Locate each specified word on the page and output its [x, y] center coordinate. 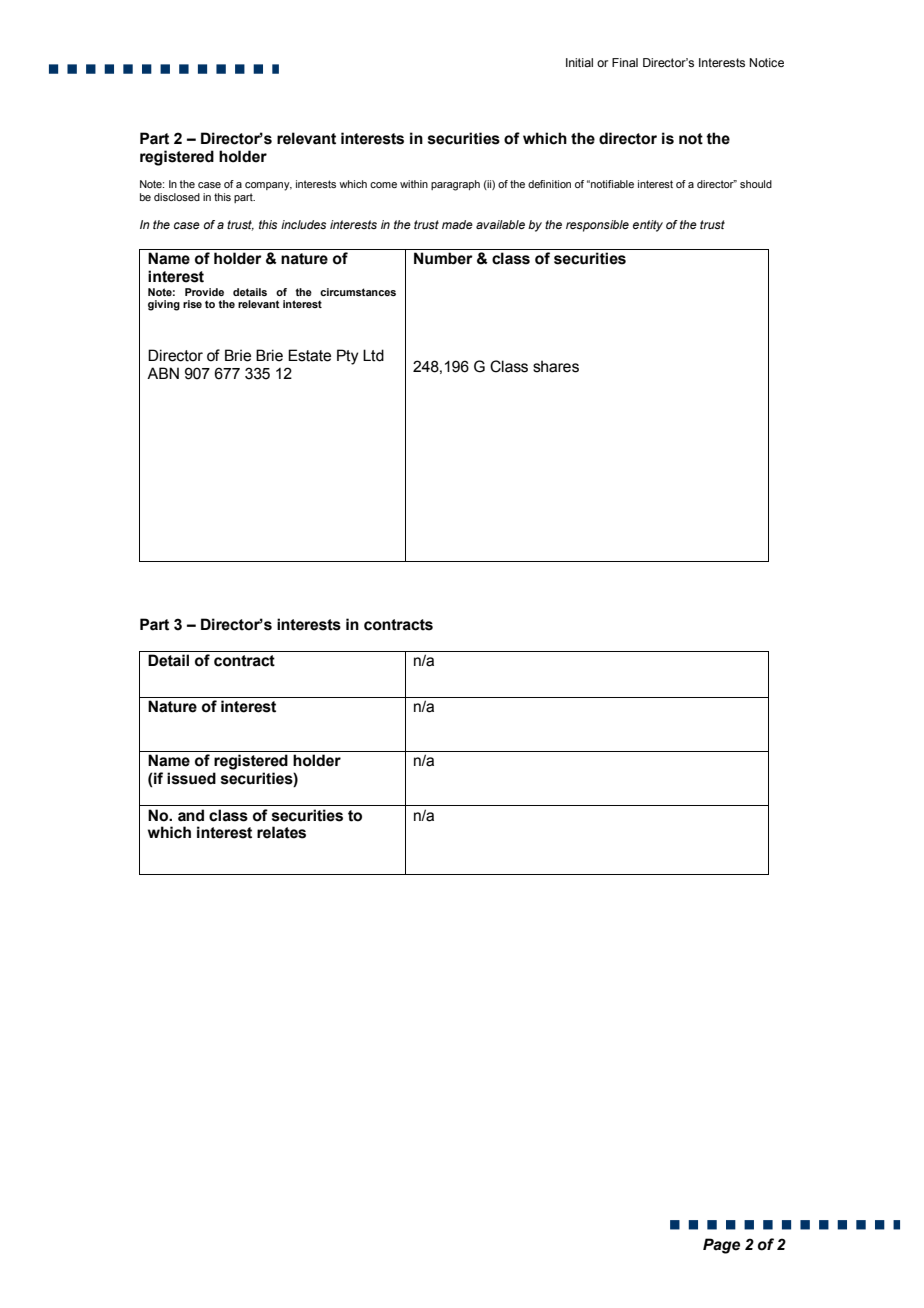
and [191, 815]
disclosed [177, 197]
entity [648, 226]
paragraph [455, 185]
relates [281, 832]
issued [191, 778]
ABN [163, 373]
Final [625, 62]
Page [721, 1246]
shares [556, 366]
